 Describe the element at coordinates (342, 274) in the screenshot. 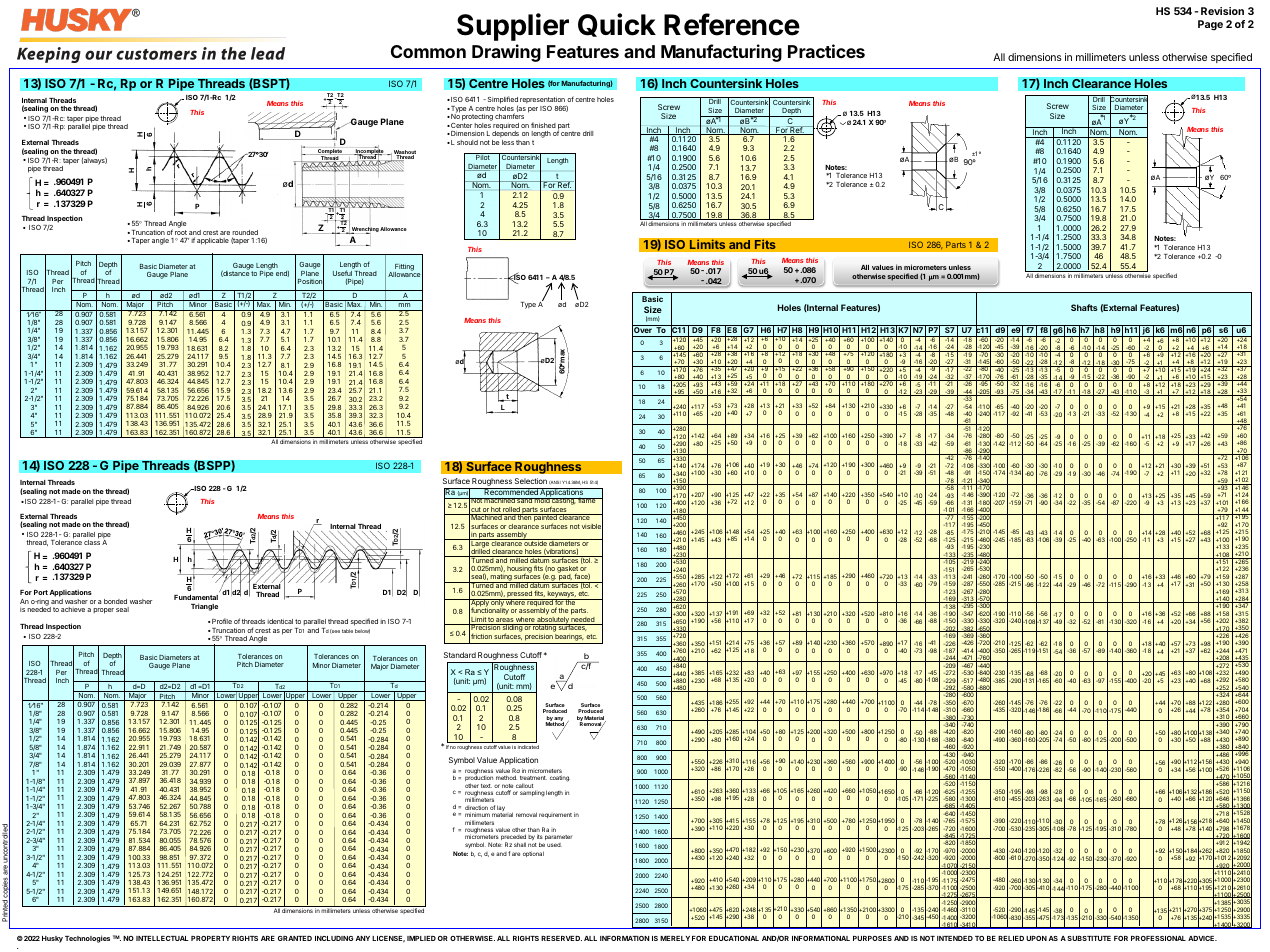

I see `Useful` at that location.
